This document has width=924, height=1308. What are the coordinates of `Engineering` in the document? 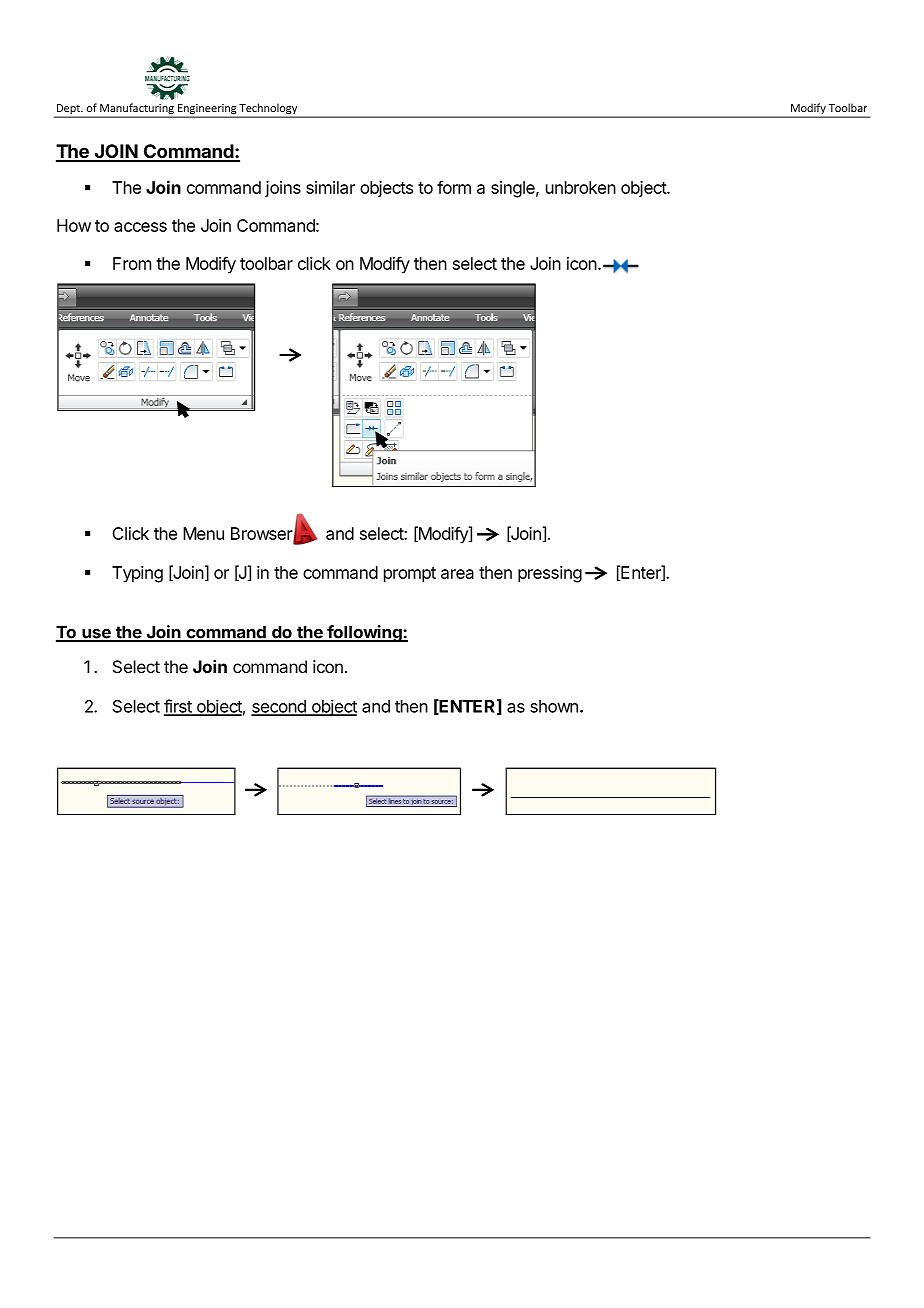 It's located at (207, 110).
